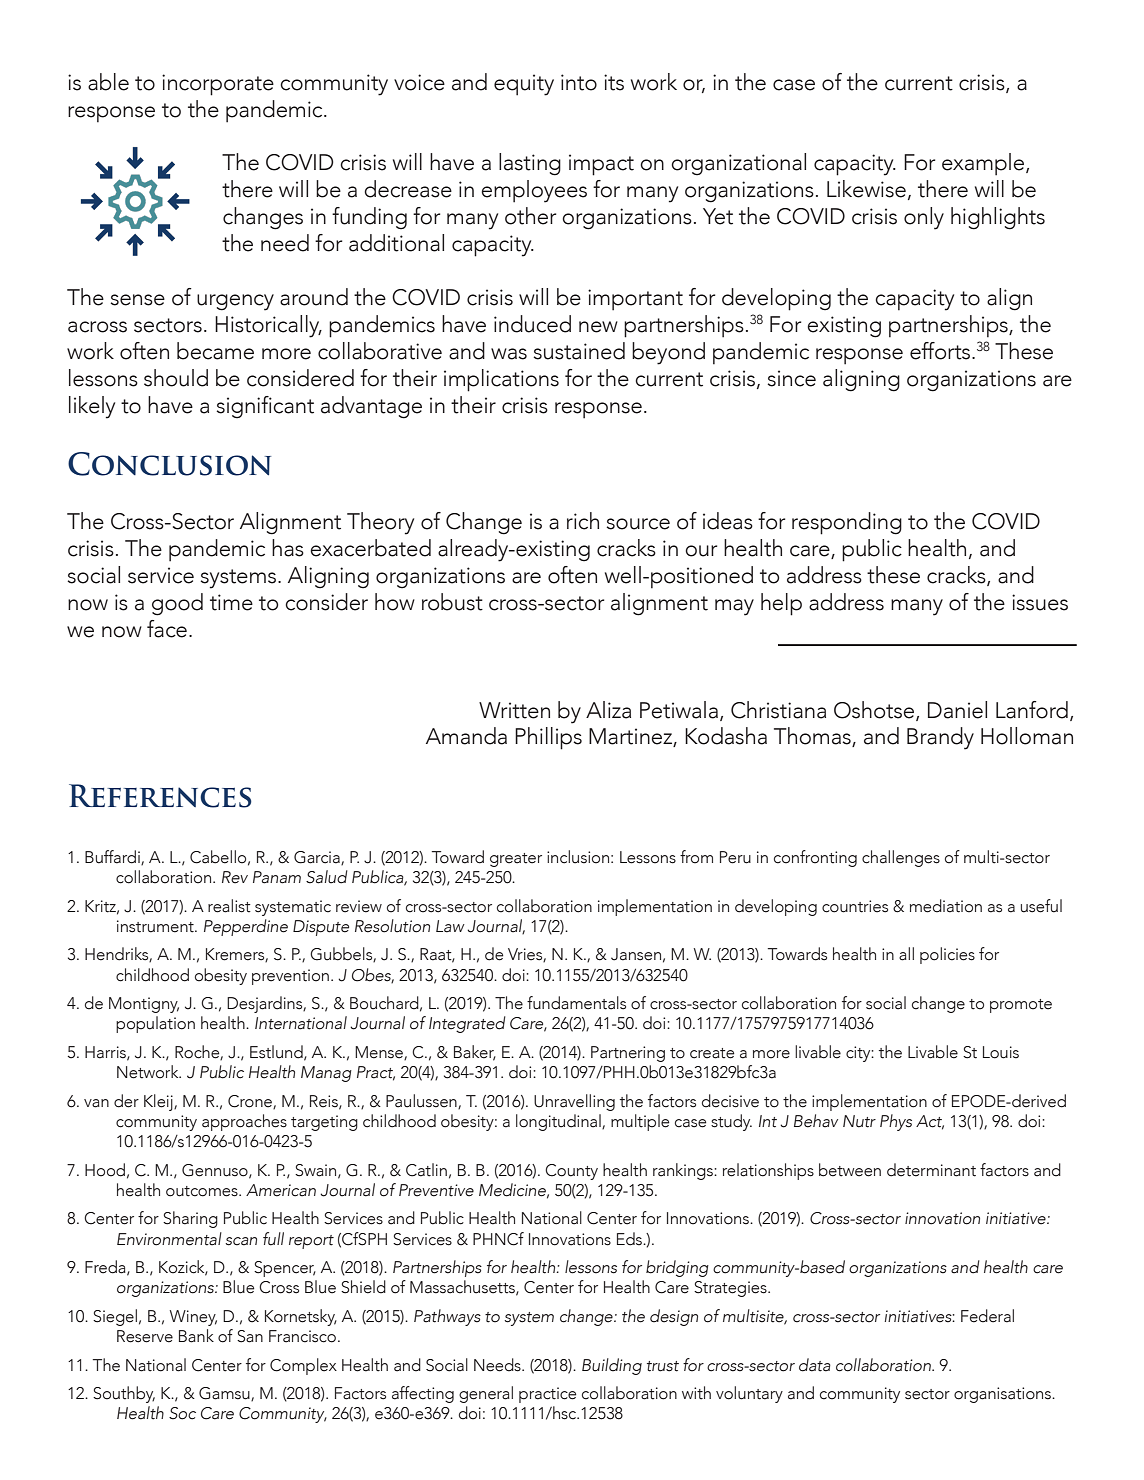  What do you see at coordinates (957, 710) in the screenshot?
I see `Daniel` at bounding box center [957, 710].
